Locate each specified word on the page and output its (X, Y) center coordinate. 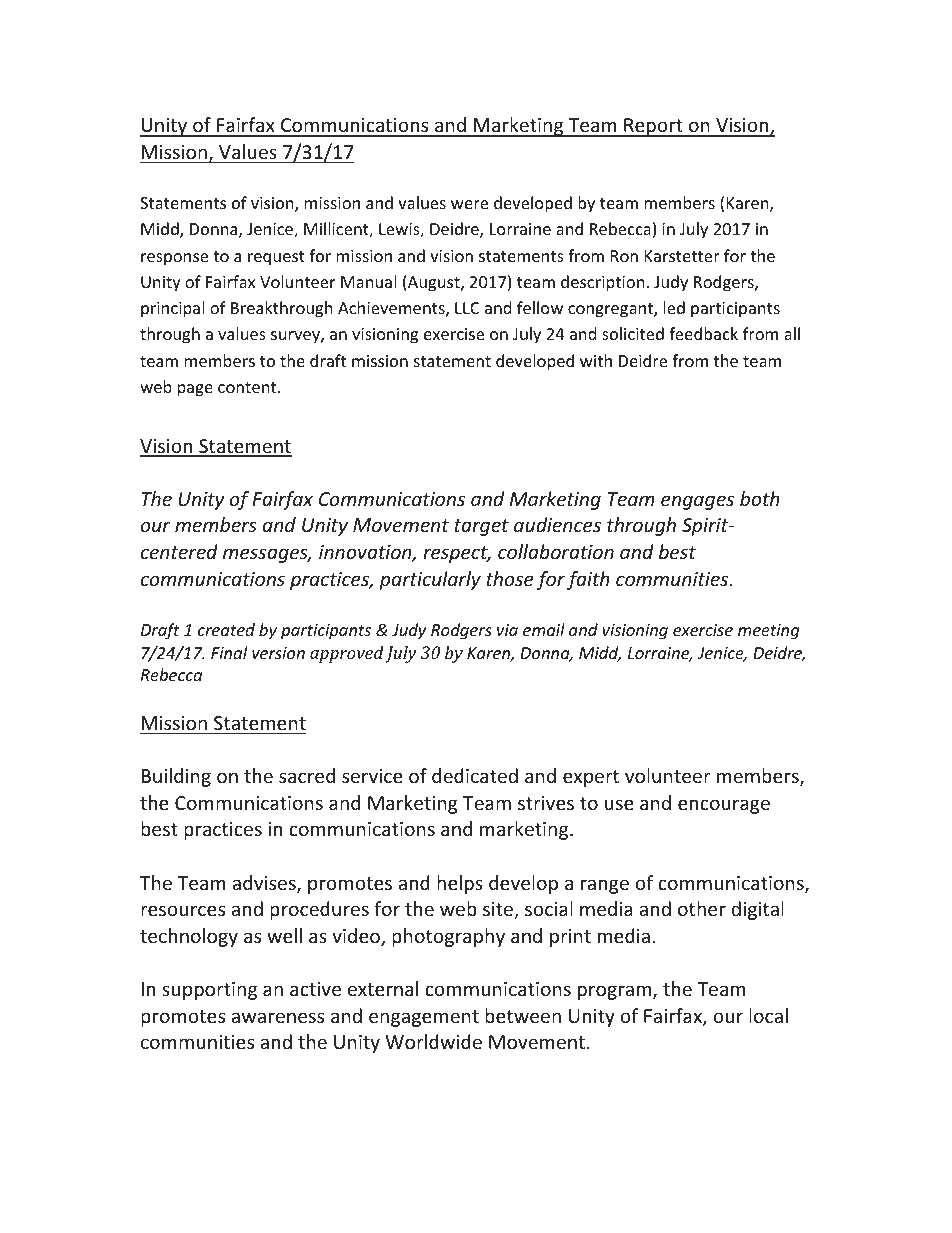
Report (653, 127)
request (276, 258)
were (469, 204)
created (226, 629)
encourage (724, 806)
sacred (307, 775)
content (248, 387)
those (510, 578)
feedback (703, 333)
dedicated (475, 775)
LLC (467, 308)
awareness (277, 1017)
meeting (768, 632)
